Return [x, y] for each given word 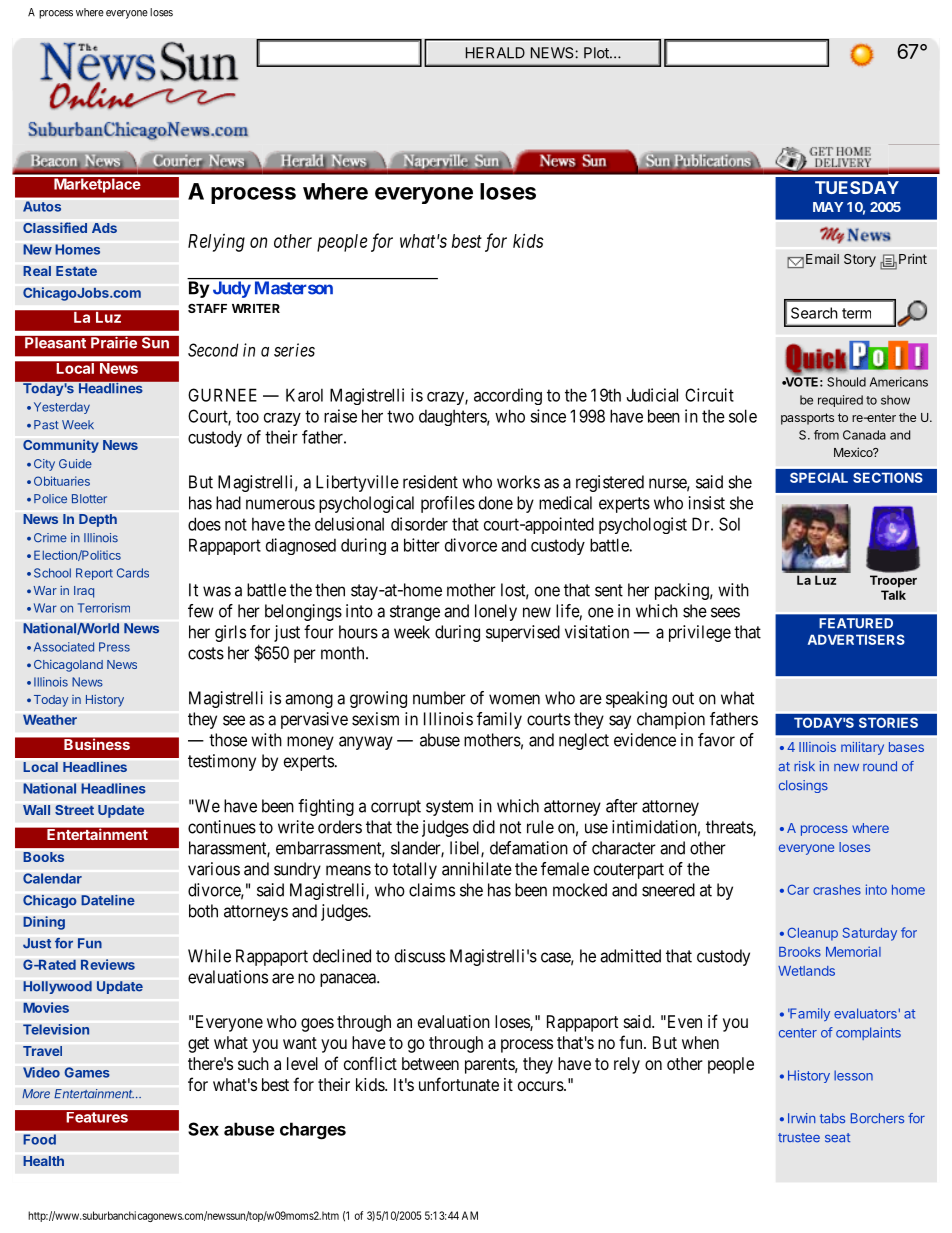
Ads [104, 228]
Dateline [108, 900]
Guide [75, 464]
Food [39, 1139]
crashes [837, 890]
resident [430, 482]
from [826, 435]
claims [432, 890]
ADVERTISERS [856, 639]
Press [114, 647]
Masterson [294, 287]
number [439, 698]
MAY [828, 207]
